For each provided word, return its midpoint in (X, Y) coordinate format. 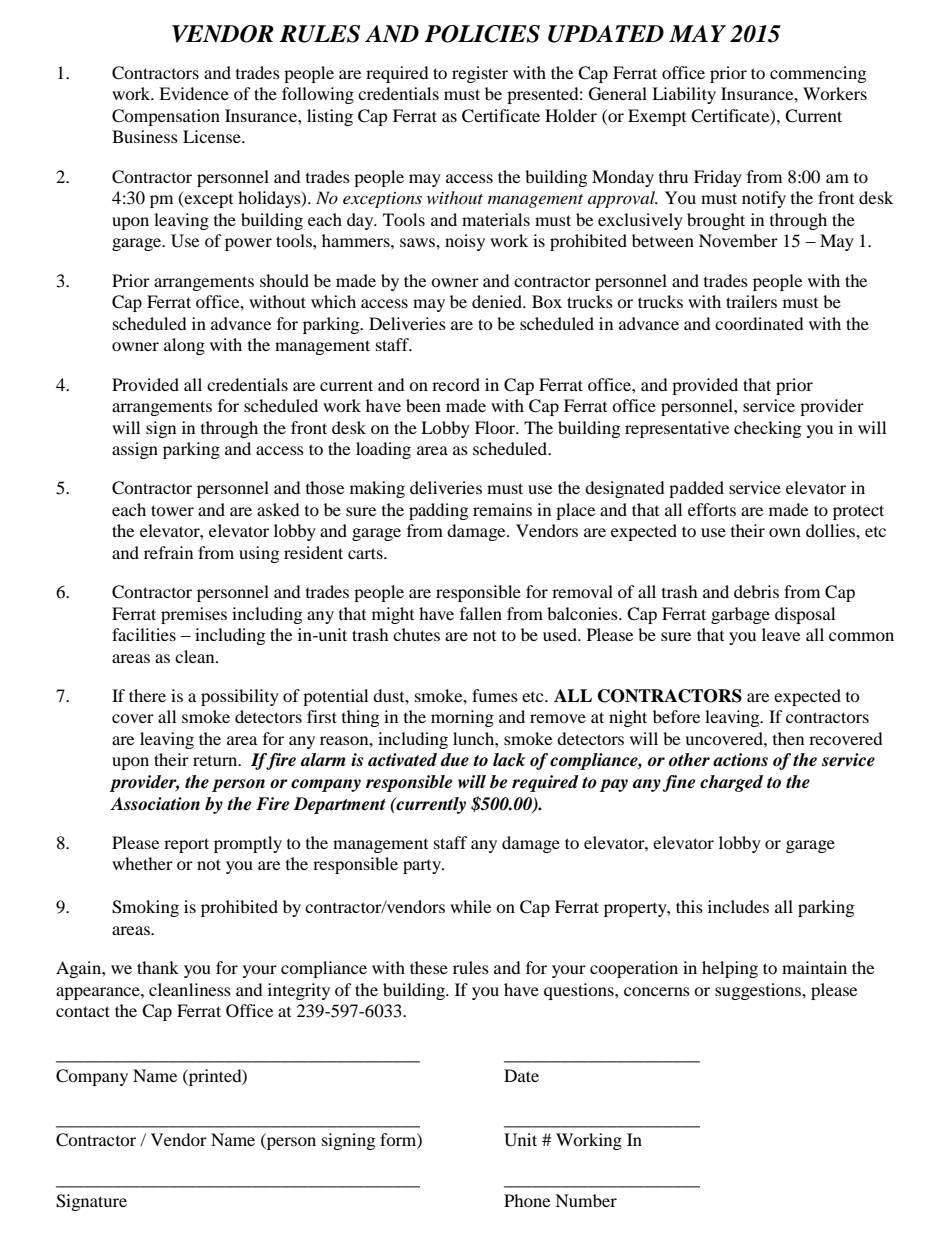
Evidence (194, 93)
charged (731, 783)
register (480, 74)
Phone (527, 1200)
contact (83, 1011)
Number (586, 1200)
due (455, 760)
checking (767, 429)
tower (172, 510)
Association (155, 804)
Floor (496, 427)
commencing (818, 74)
